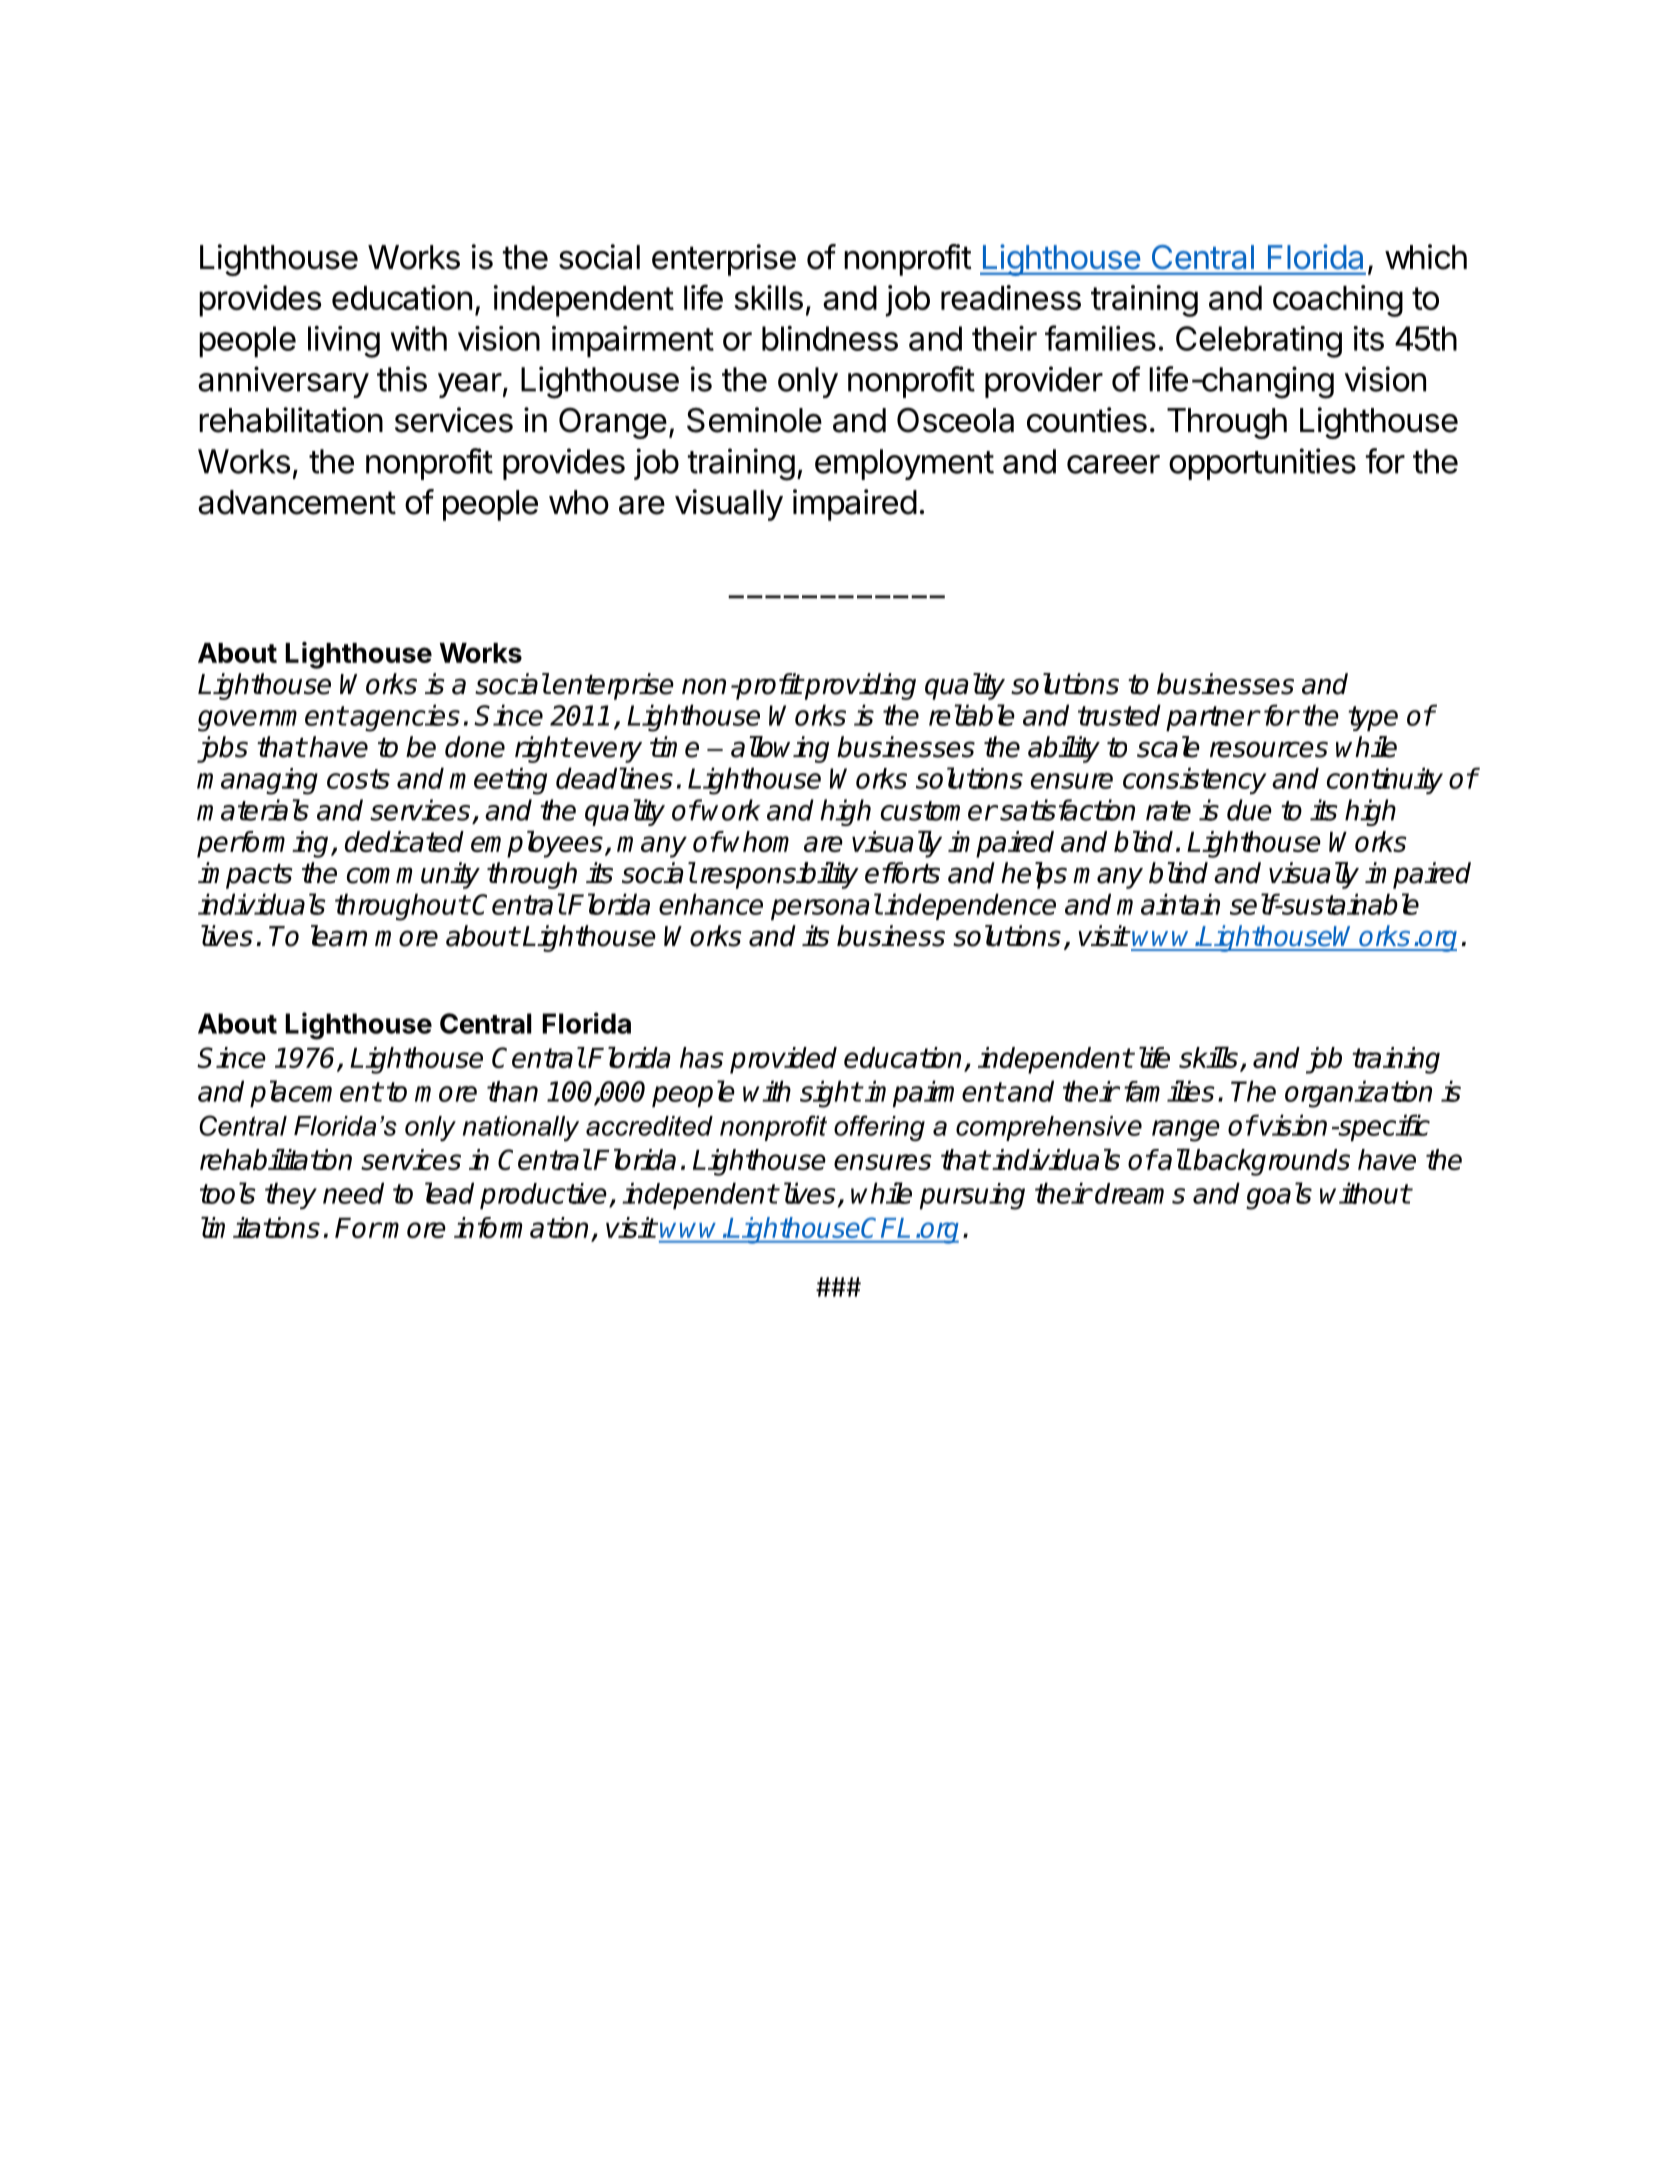 Image resolution: width=1677 pixels, height=2170 pixels. What do you see at coordinates (1279, 1196) in the screenshot?
I see `goals` at bounding box center [1279, 1196].
